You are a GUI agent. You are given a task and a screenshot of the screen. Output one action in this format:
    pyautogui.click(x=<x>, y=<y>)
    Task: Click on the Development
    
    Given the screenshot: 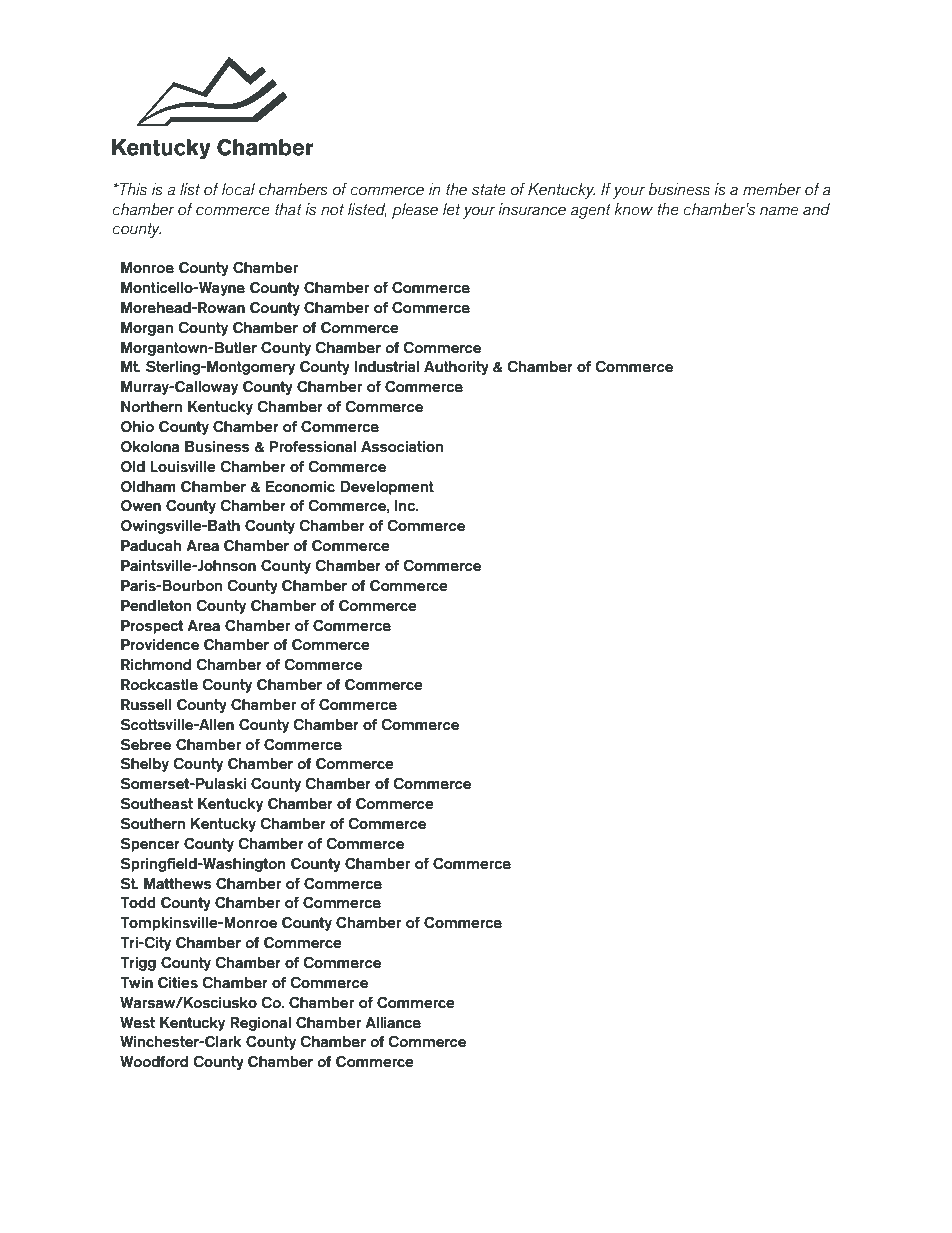 What is the action you would take?
    pyautogui.click(x=387, y=488)
